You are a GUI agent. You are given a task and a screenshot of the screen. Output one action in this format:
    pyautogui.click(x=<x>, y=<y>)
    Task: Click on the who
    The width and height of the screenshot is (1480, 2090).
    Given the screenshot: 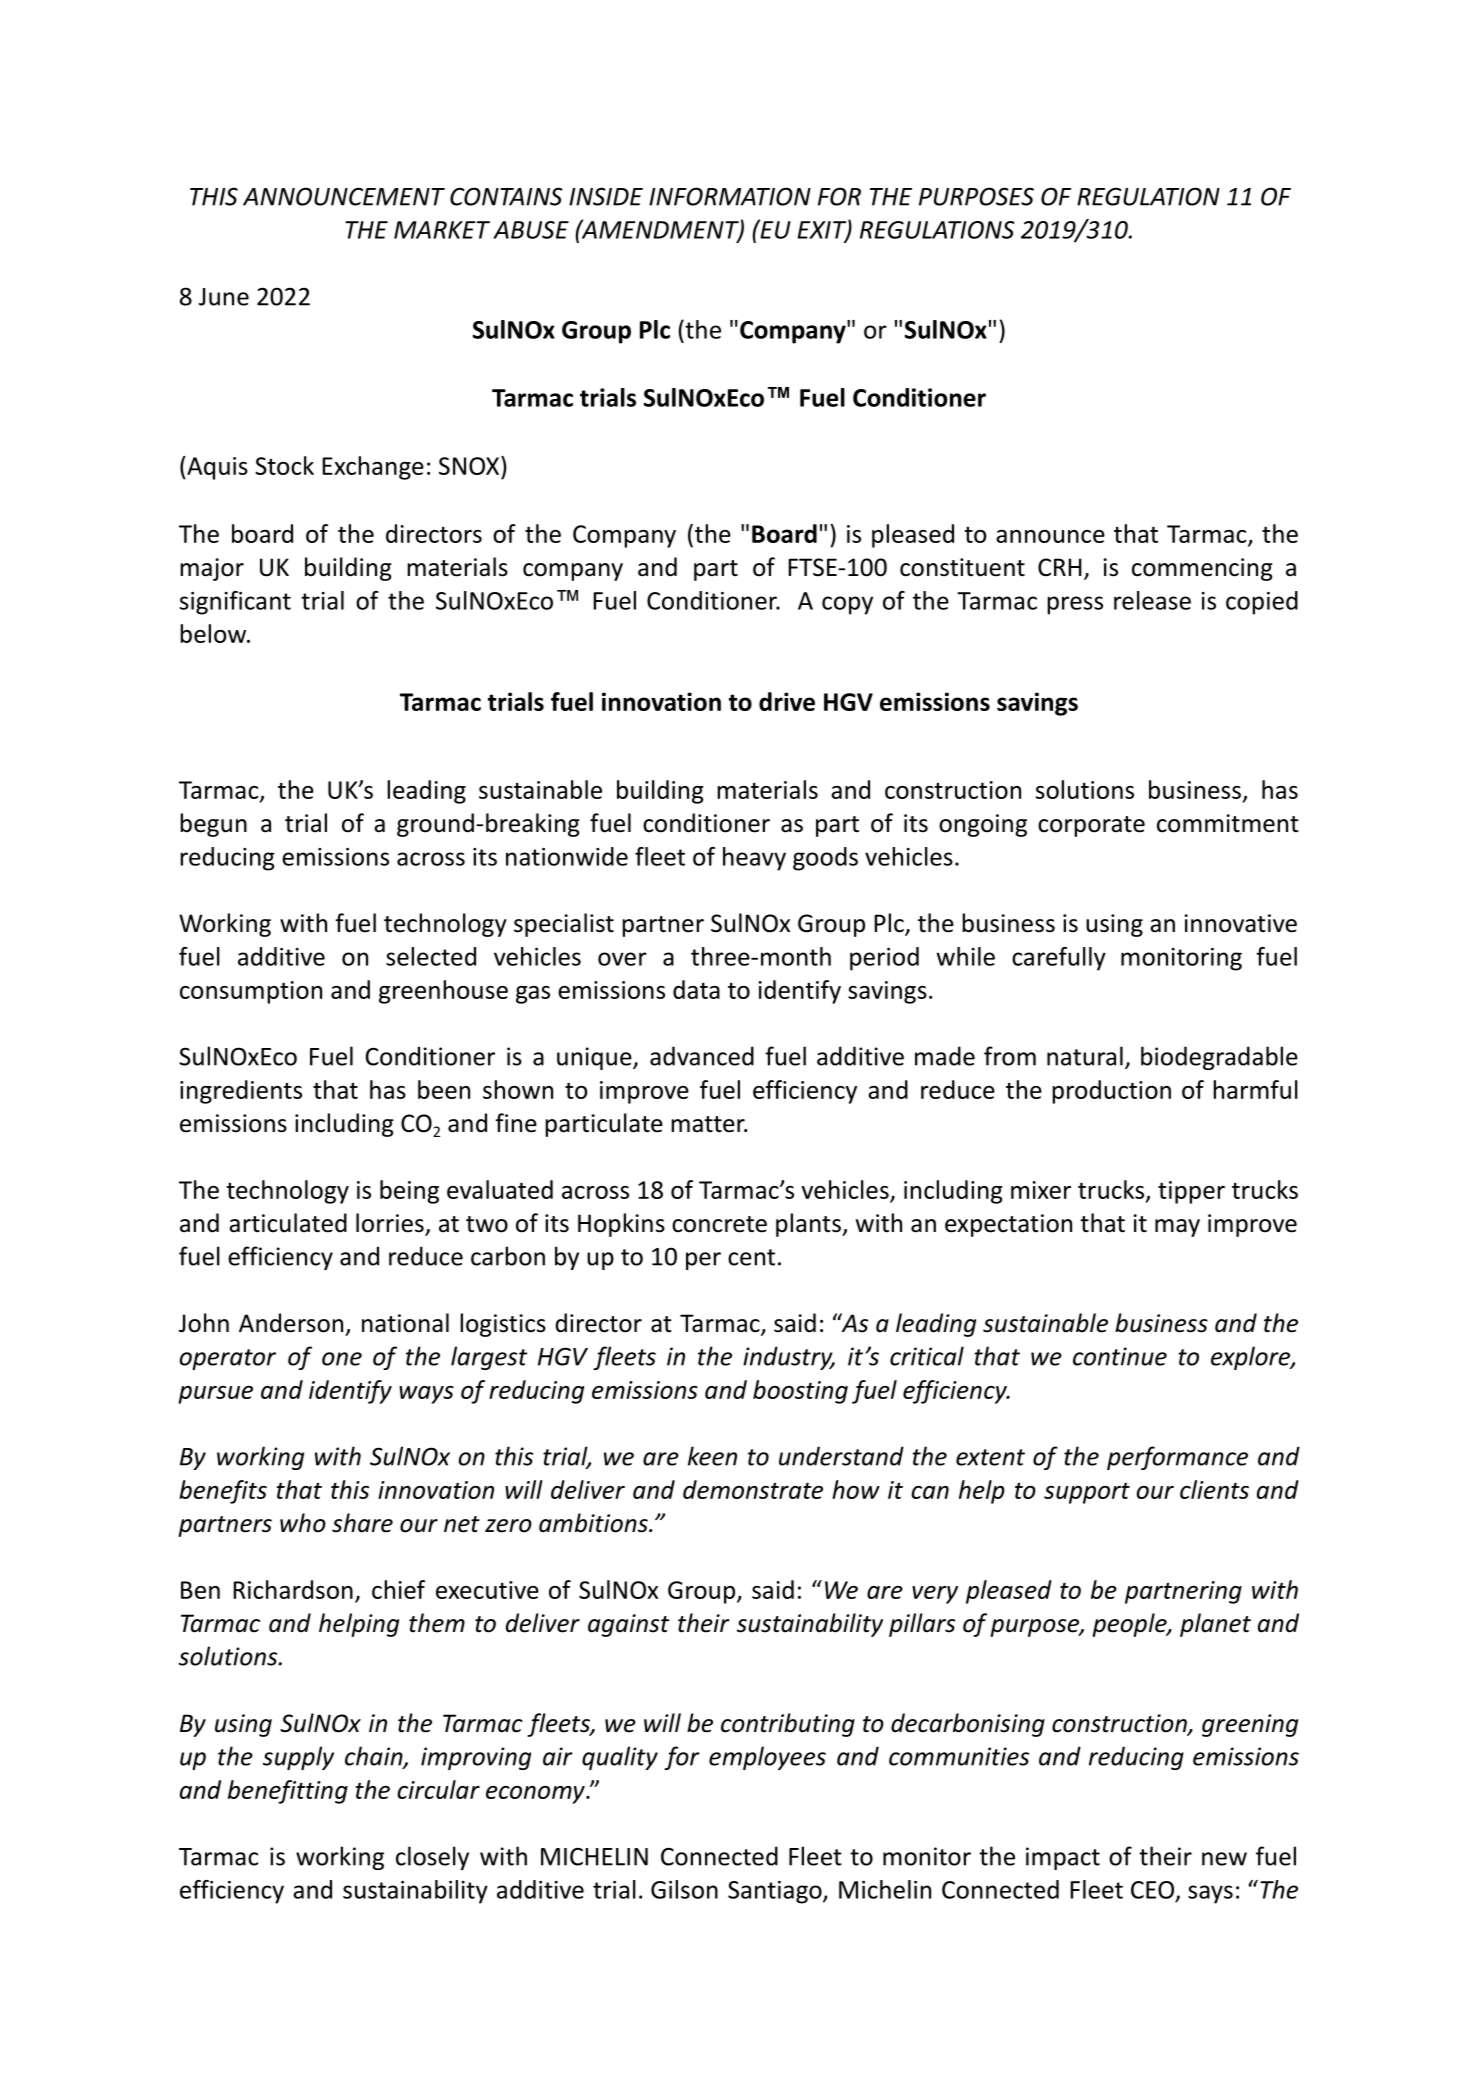 What is the action you would take?
    pyautogui.click(x=303, y=1523)
